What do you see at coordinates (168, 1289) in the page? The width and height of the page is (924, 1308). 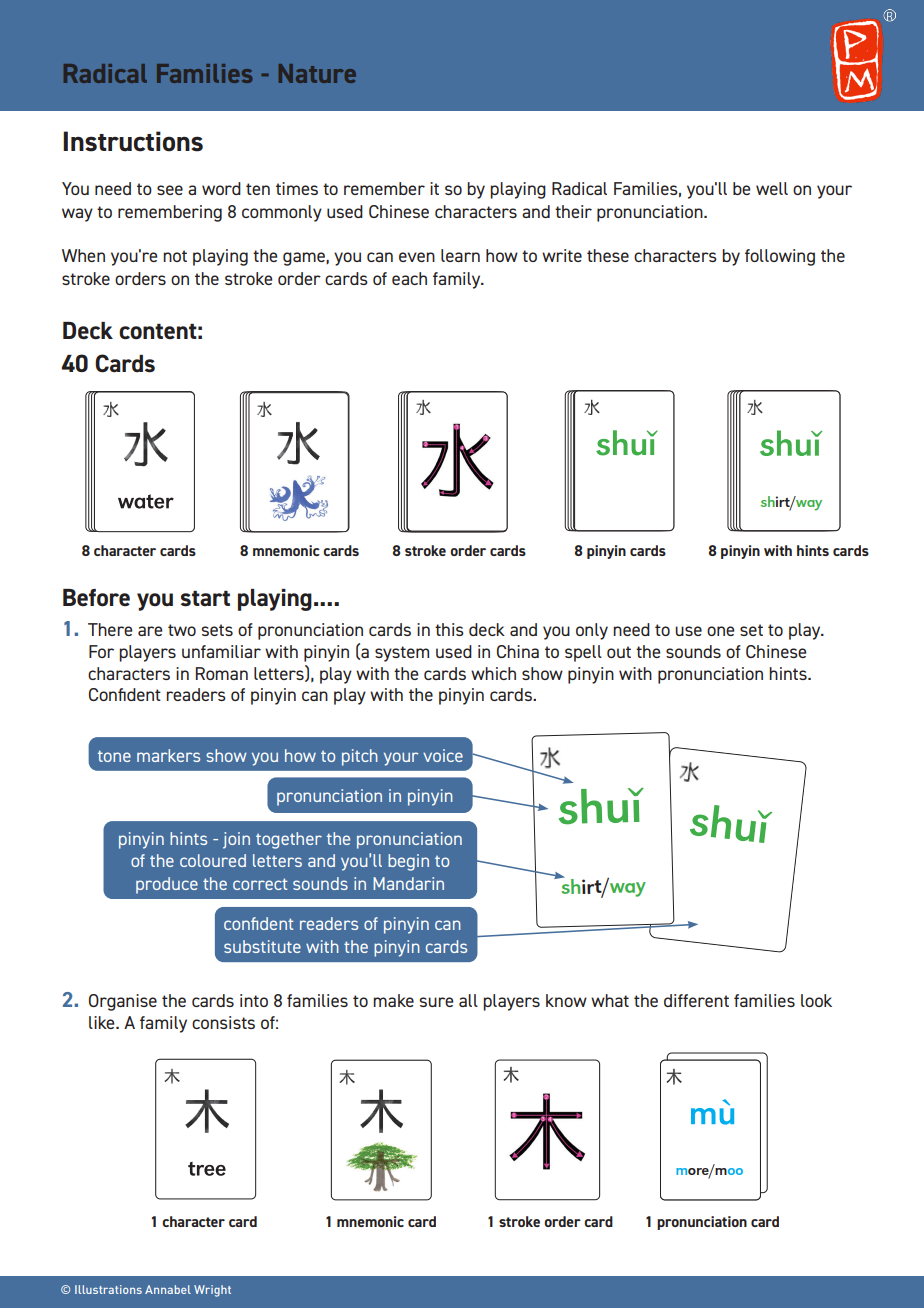 I see `Annabel` at bounding box center [168, 1289].
